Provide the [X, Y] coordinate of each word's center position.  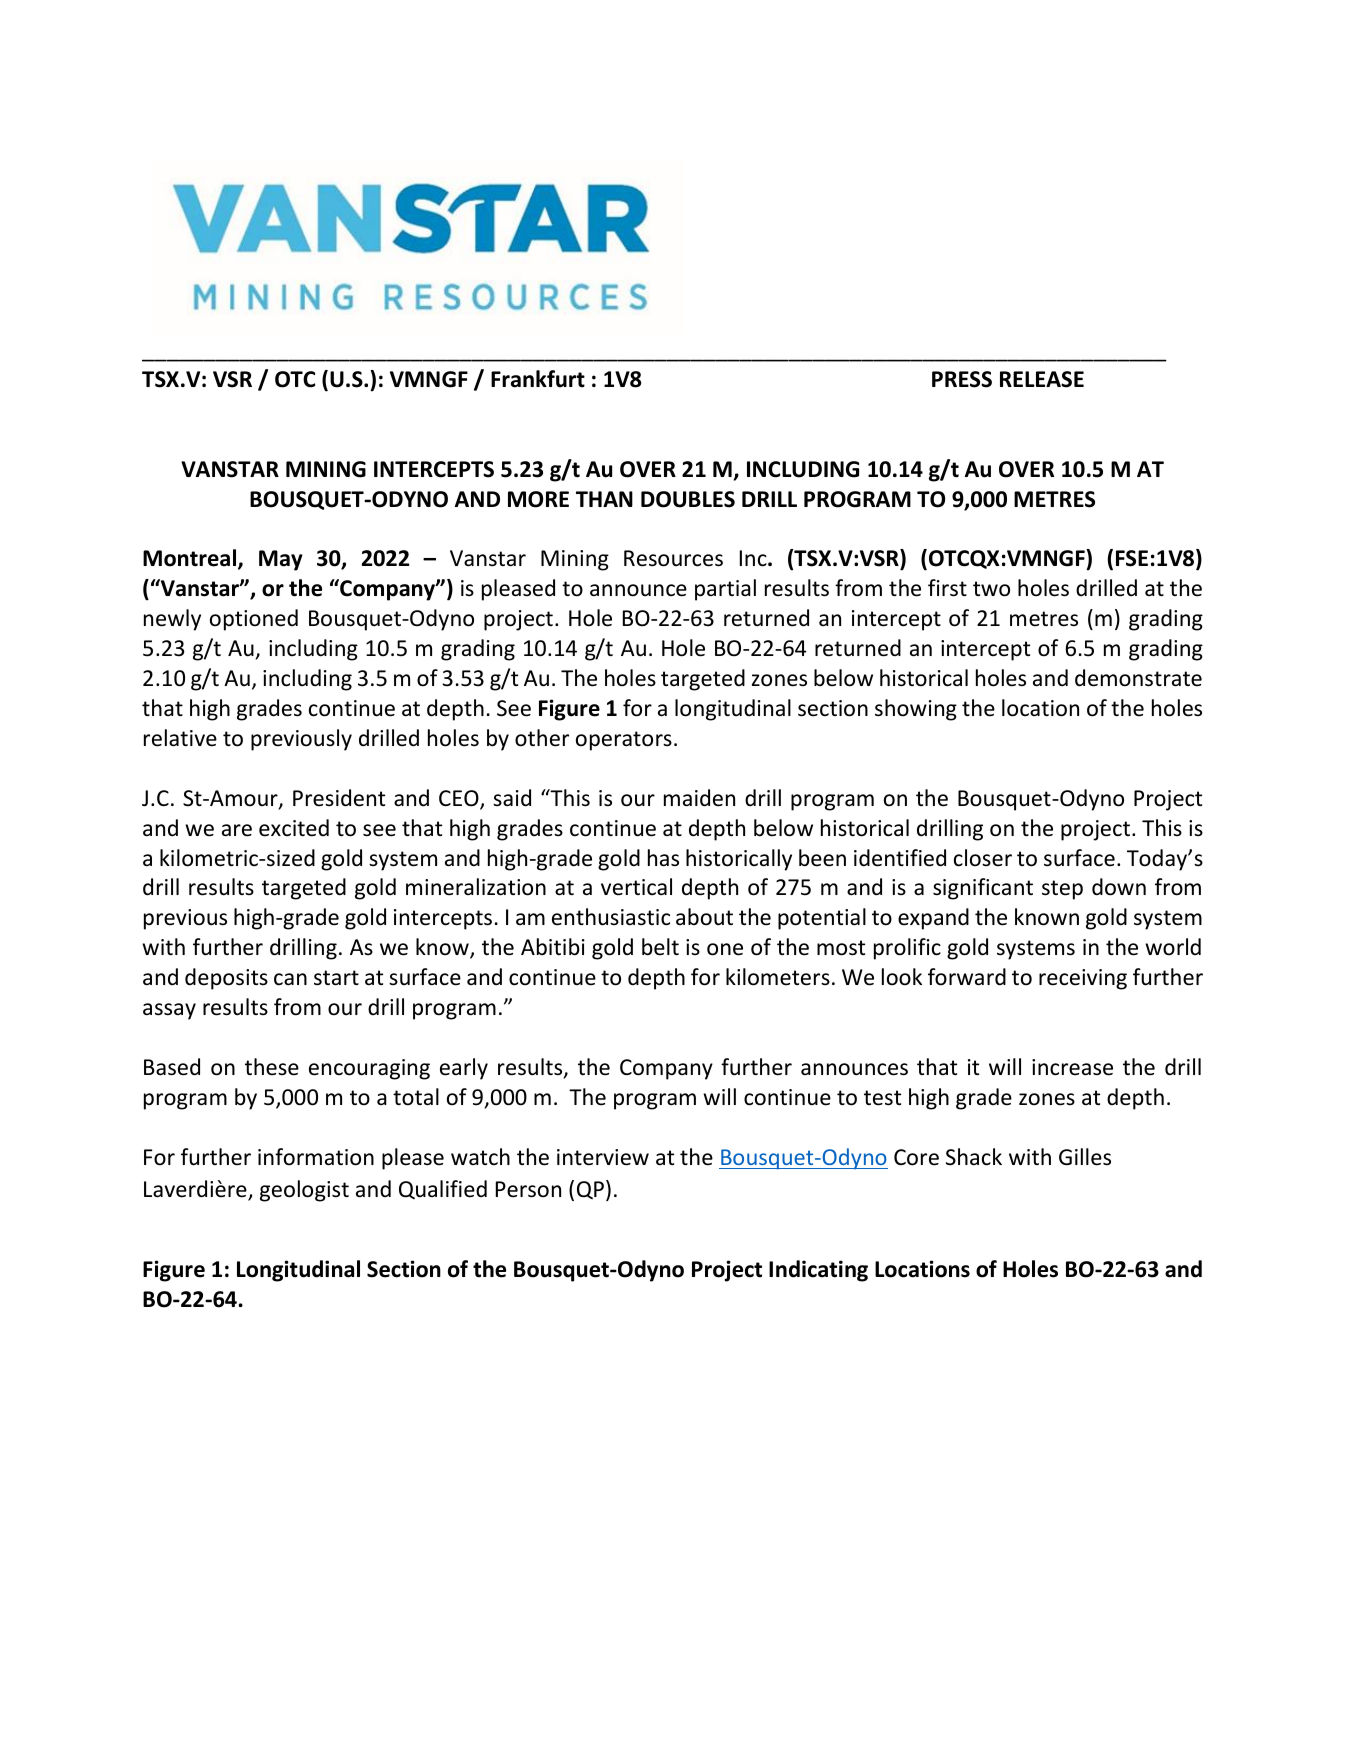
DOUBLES [688, 499]
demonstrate [1138, 678]
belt [660, 947]
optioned [254, 620]
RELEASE [1042, 379]
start [336, 978]
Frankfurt [538, 379]
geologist [304, 1191]
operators [624, 741]
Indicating [818, 1271]
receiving [1083, 979]
